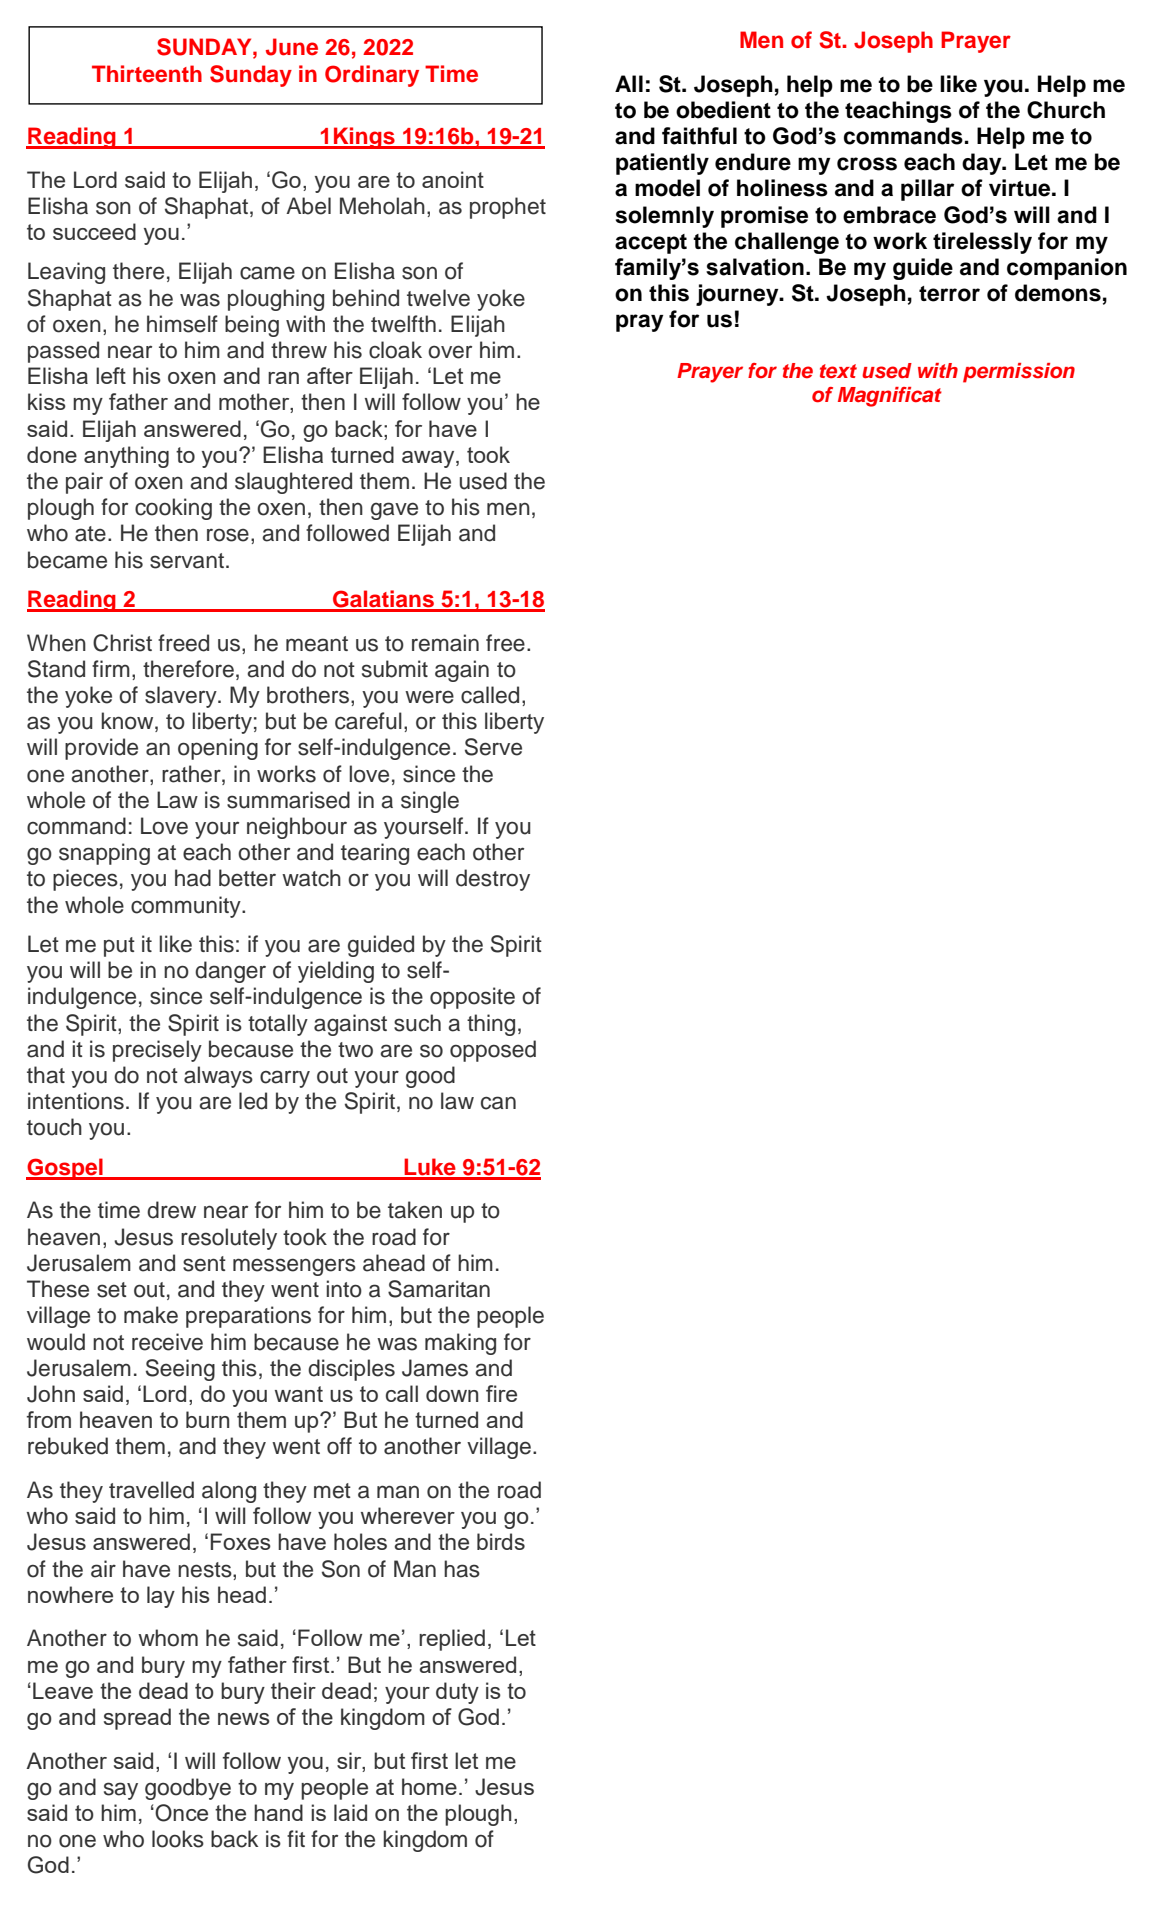 The image size is (1162, 1914). Describe the element at coordinates (493, 880) in the screenshot. I see `destroy` at that location.
